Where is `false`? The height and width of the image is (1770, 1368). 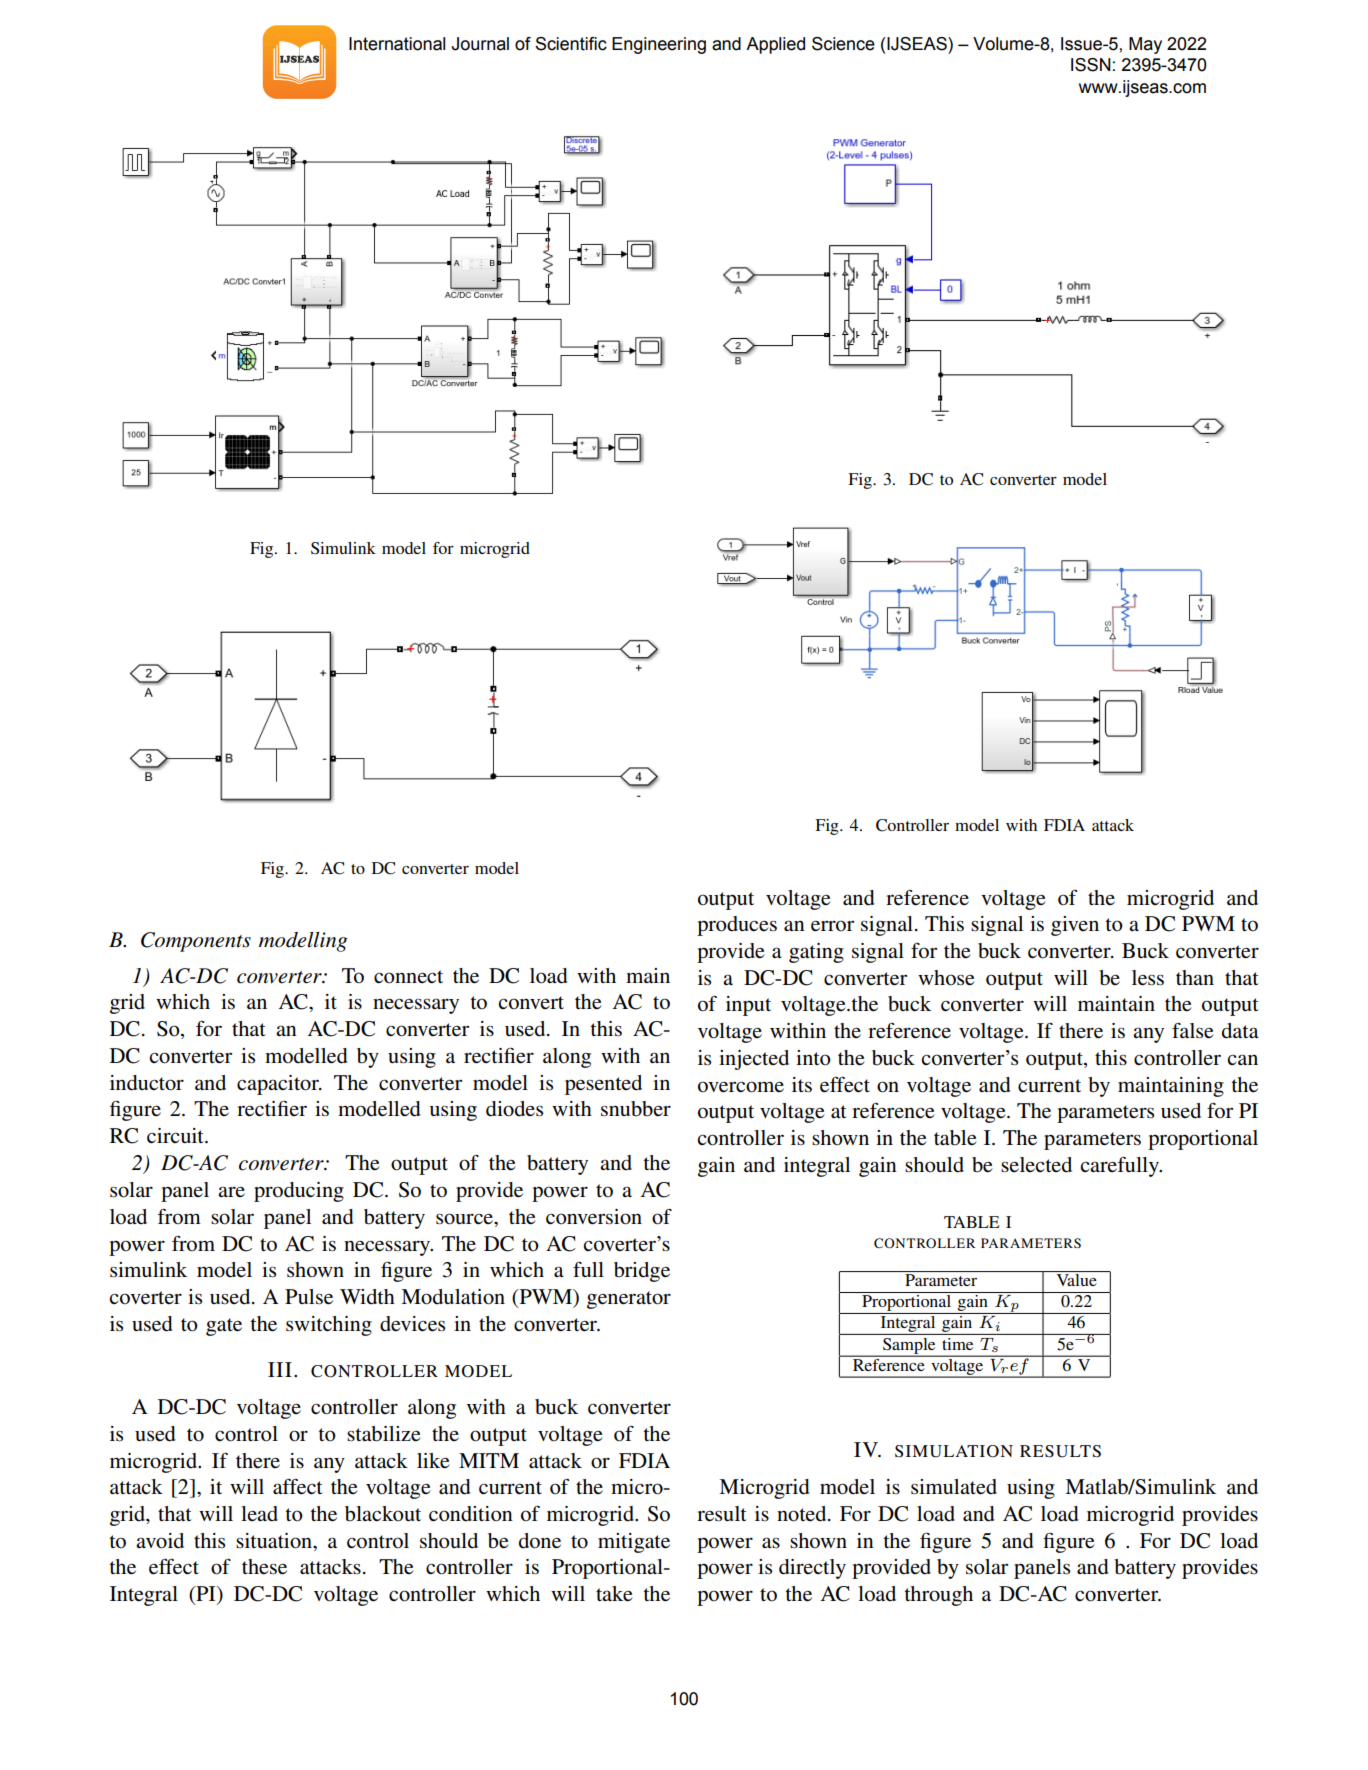
false is located at coordinates (1192, 1031).
